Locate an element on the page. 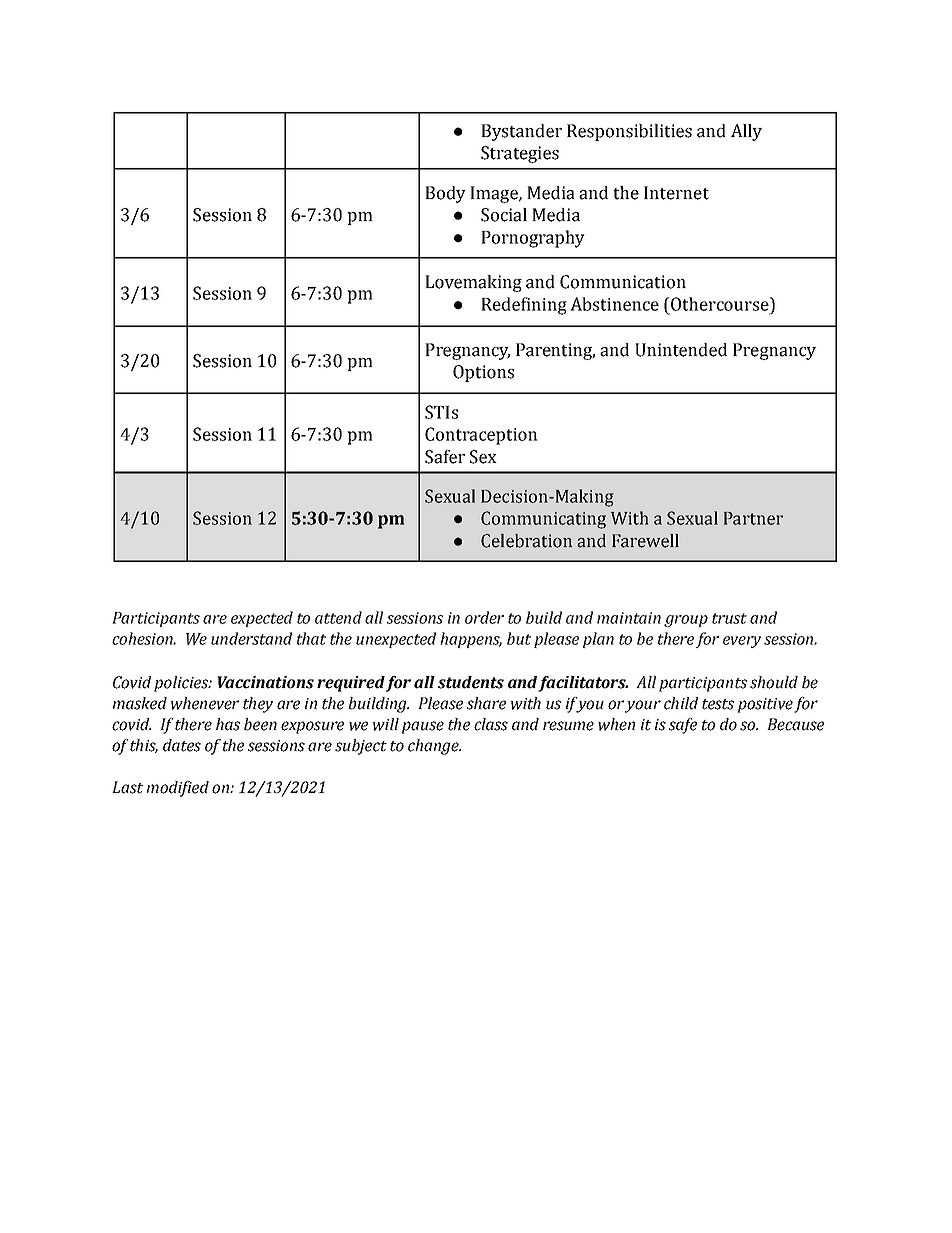 The width and height of the document is (952, 1233). trust is located at coordinates (729, 618).
